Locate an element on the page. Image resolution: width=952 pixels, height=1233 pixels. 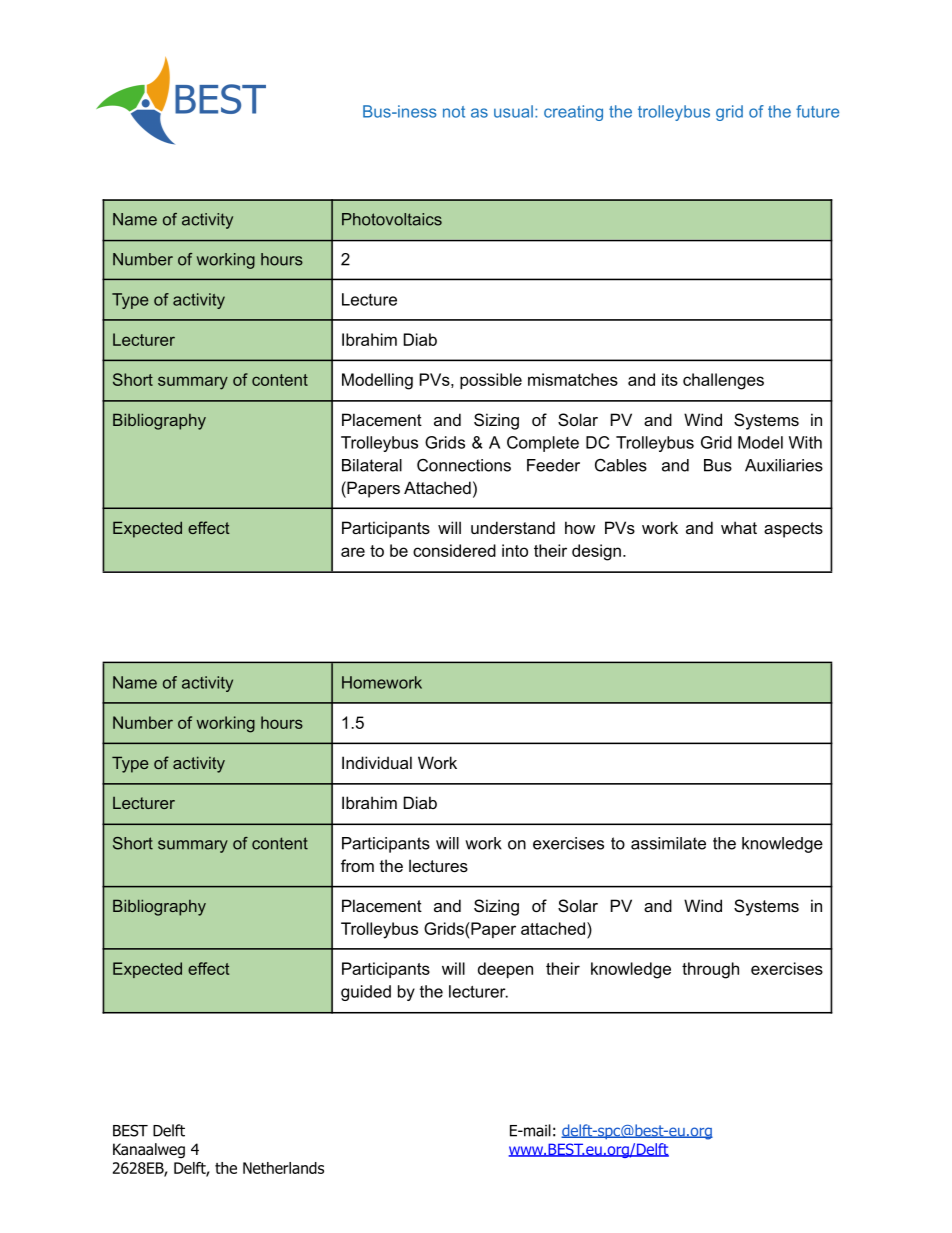
creating is located at coordinates (573, 113).
